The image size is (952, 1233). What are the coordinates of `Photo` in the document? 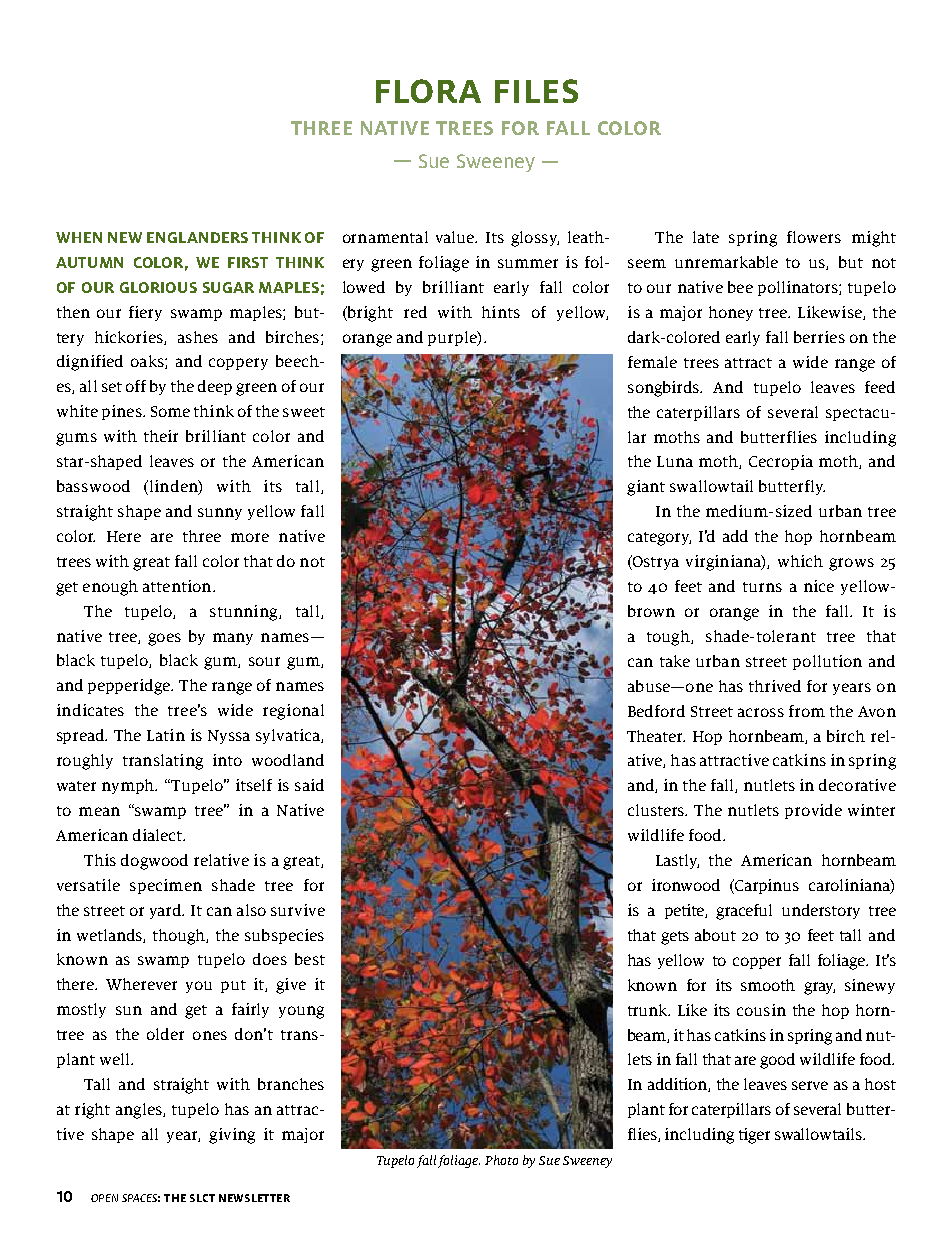 It's located at (501, 1160).
